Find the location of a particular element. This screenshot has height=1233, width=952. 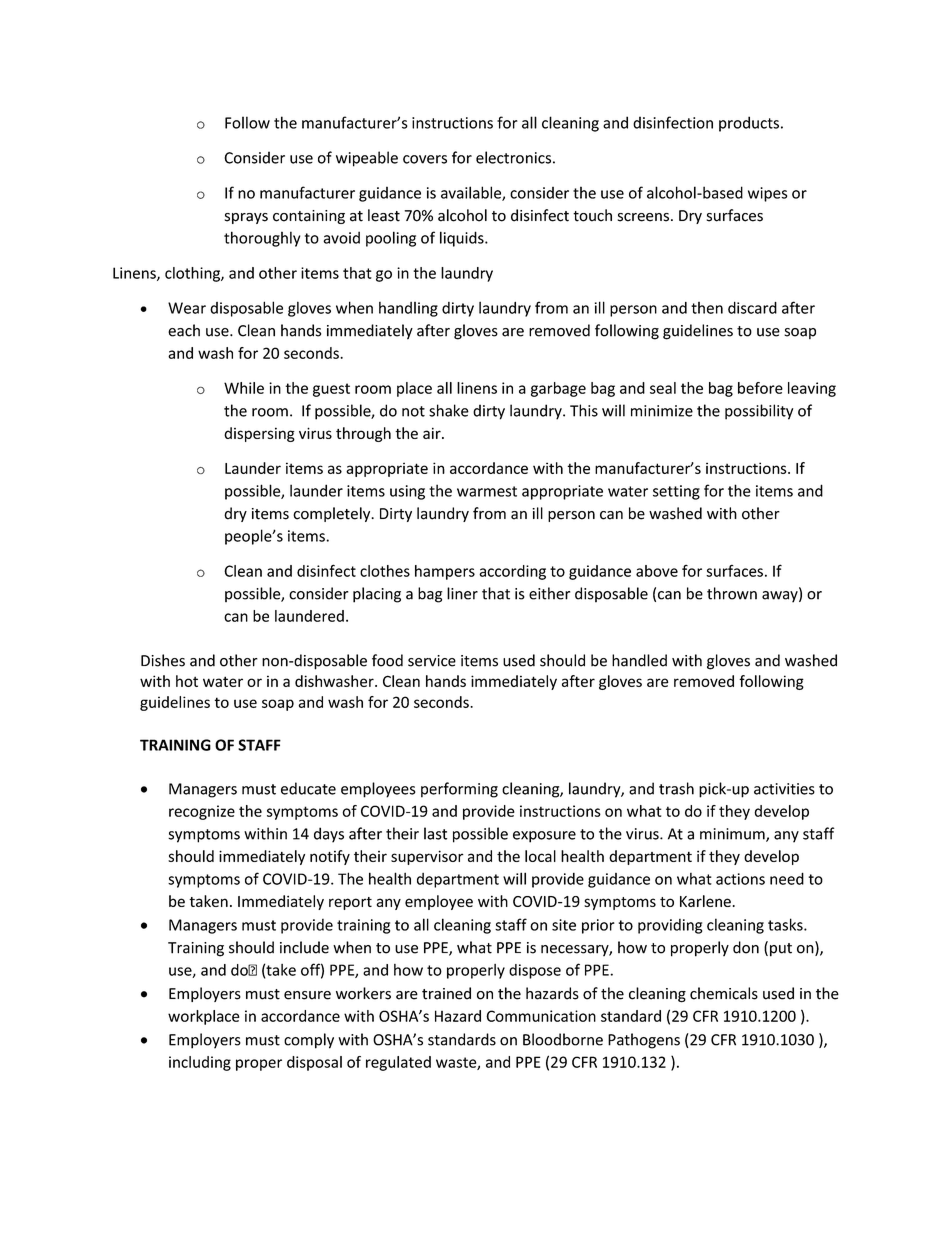

products is located at coordinates (749, 124).
